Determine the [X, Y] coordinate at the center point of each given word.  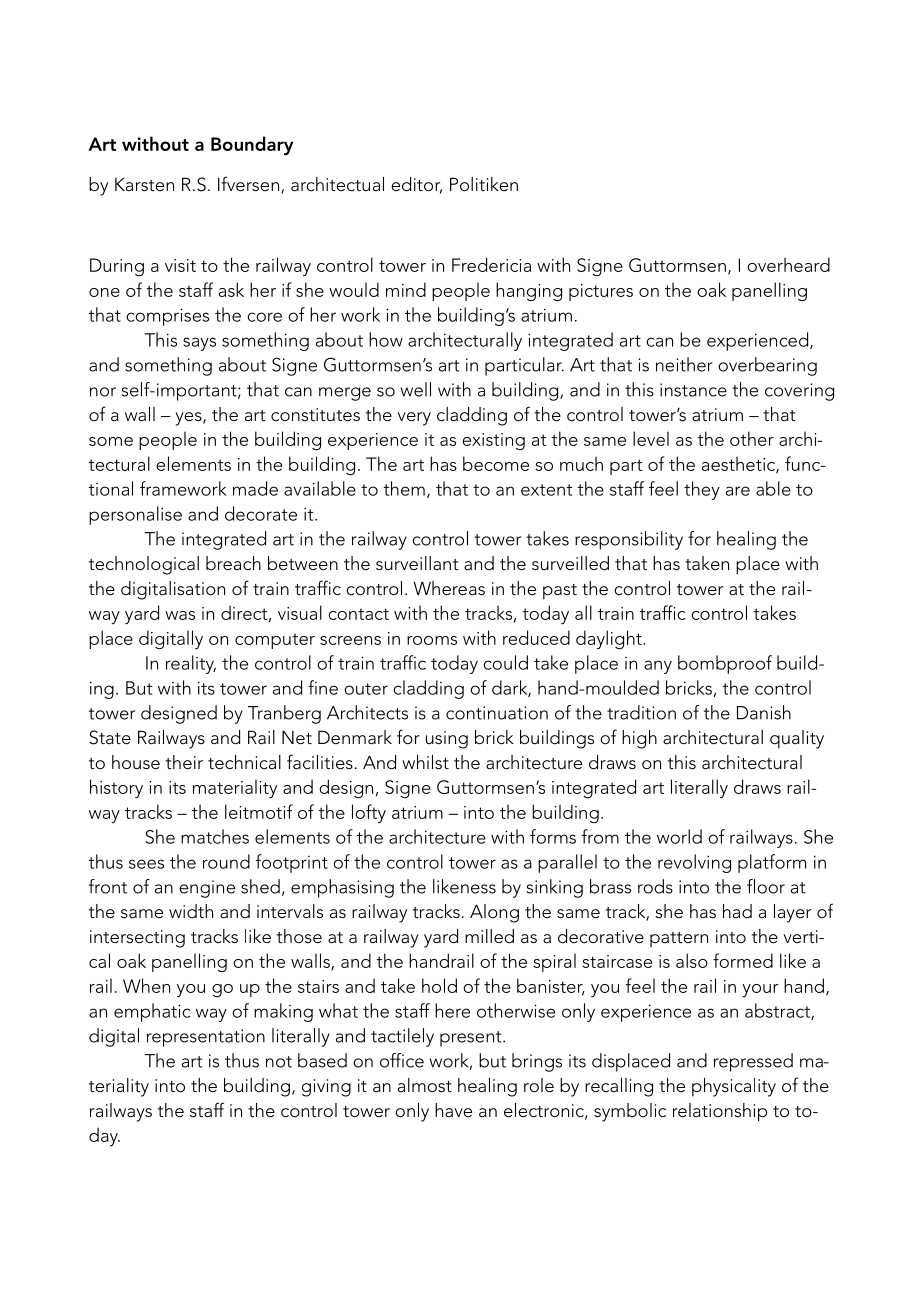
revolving [694, 863]
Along [494, 913]
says [199, 344]
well [415, 389]
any [658, 667]
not [279, 1062]
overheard [788, 264]
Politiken [484, 184]
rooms [432, 640]
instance [693, 390]
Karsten [144, 184]
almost [425, 1085]
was [180, 615]
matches [215, 836]
